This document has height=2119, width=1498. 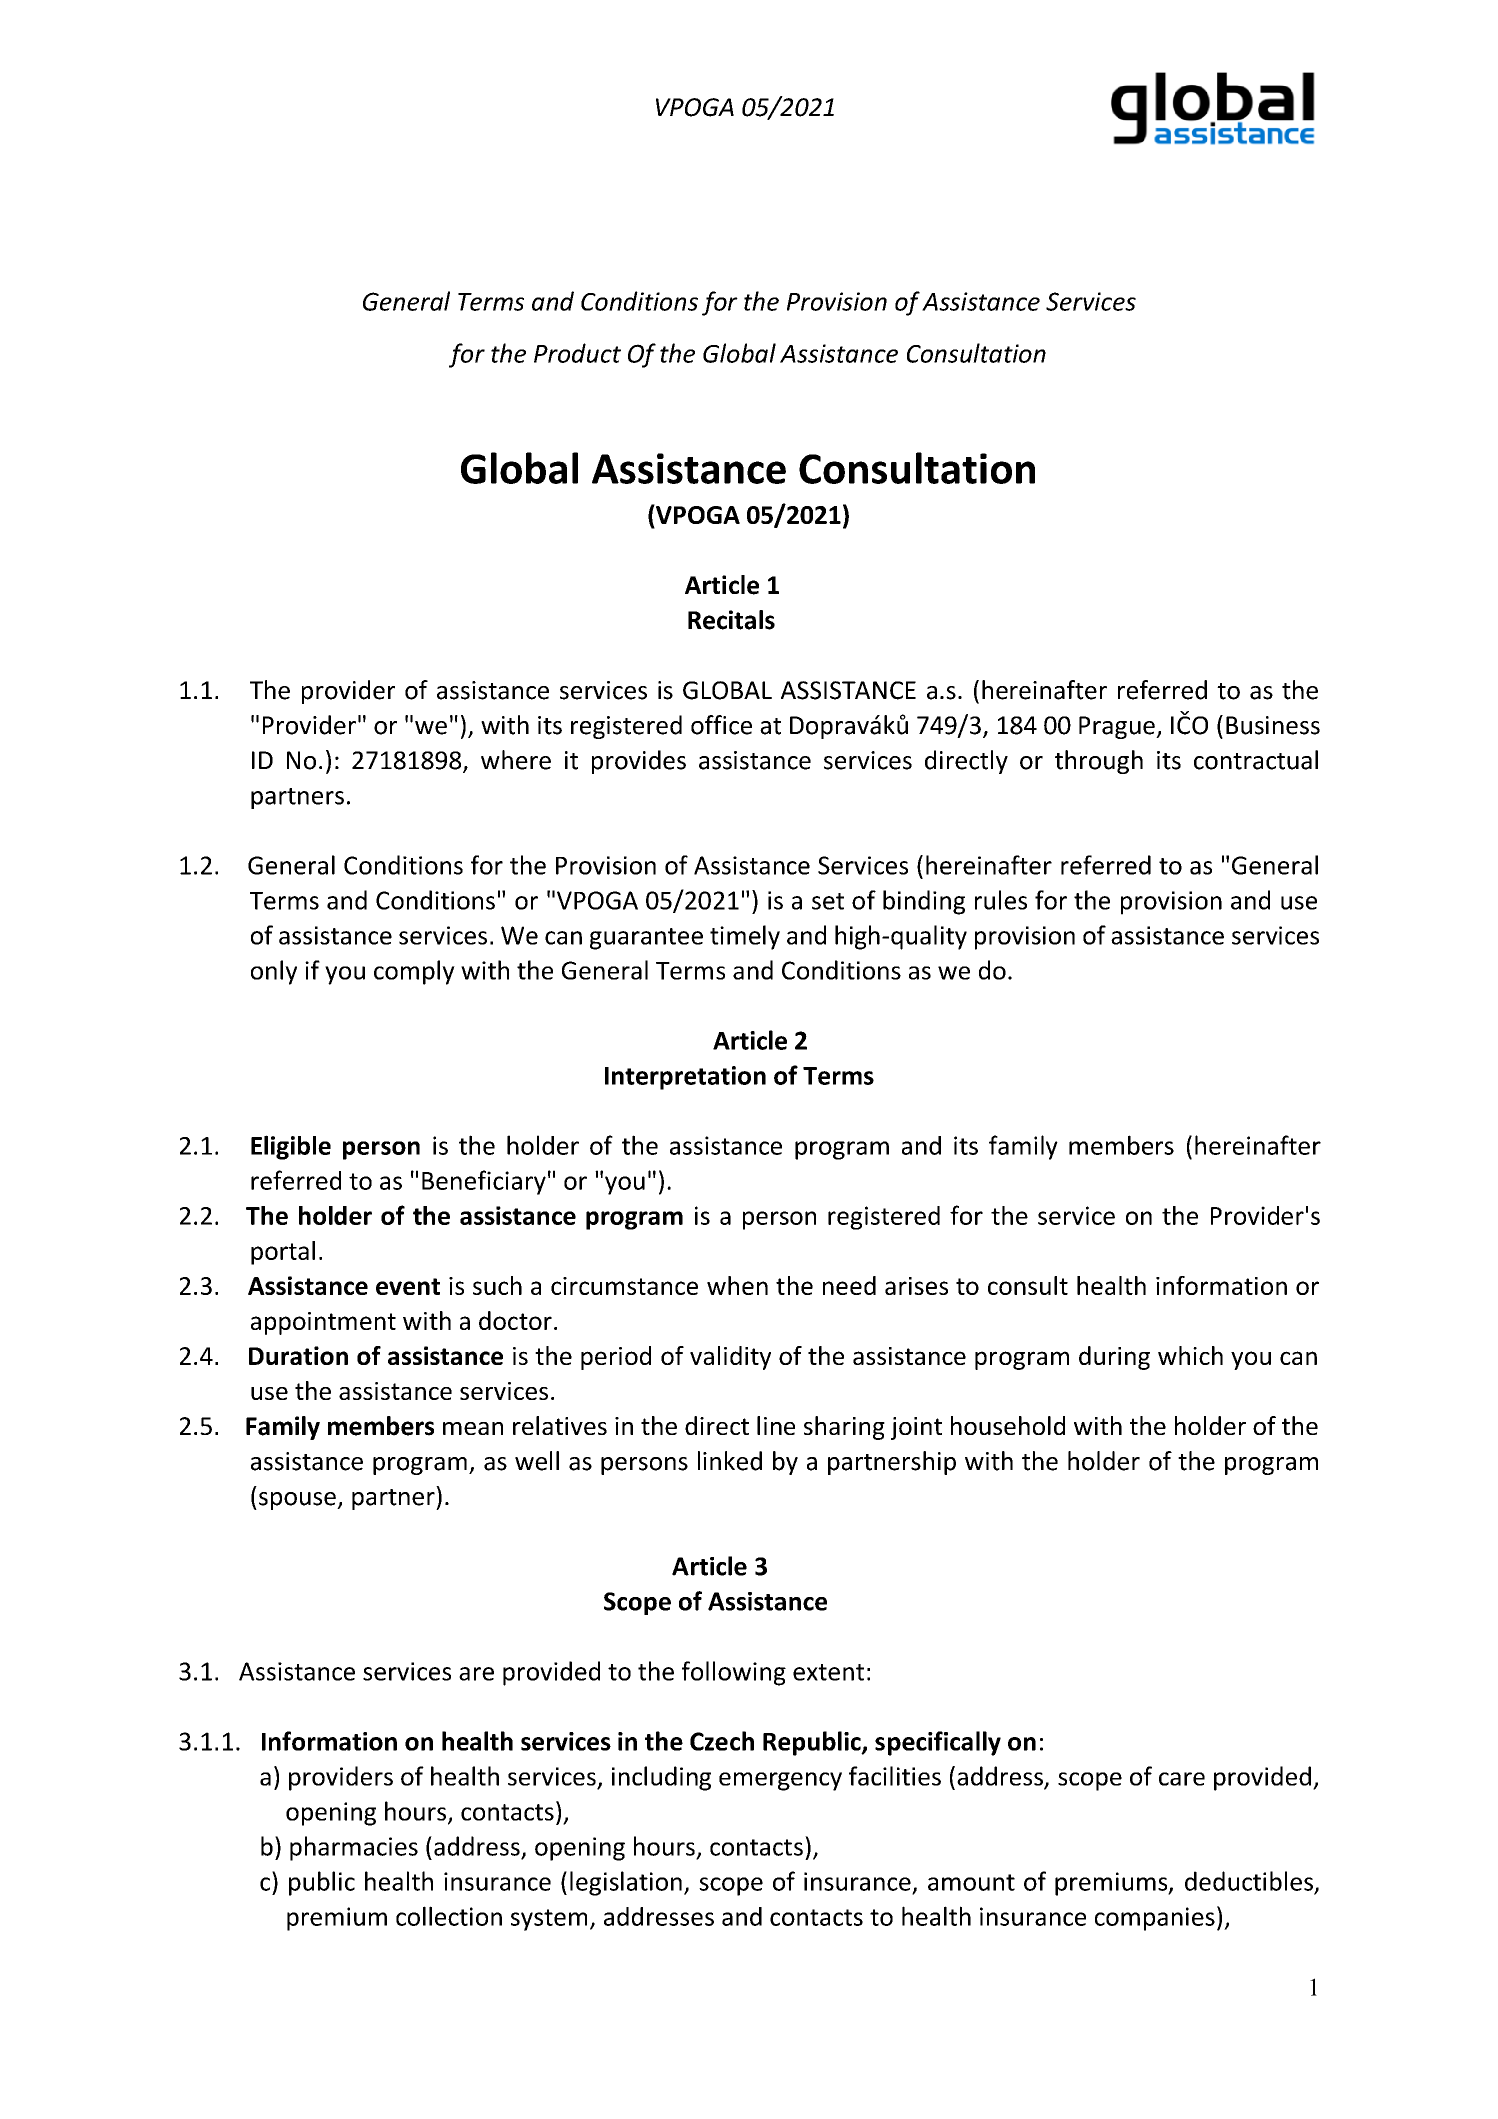 I want to click on mean, so click(x=473, y=1428).
